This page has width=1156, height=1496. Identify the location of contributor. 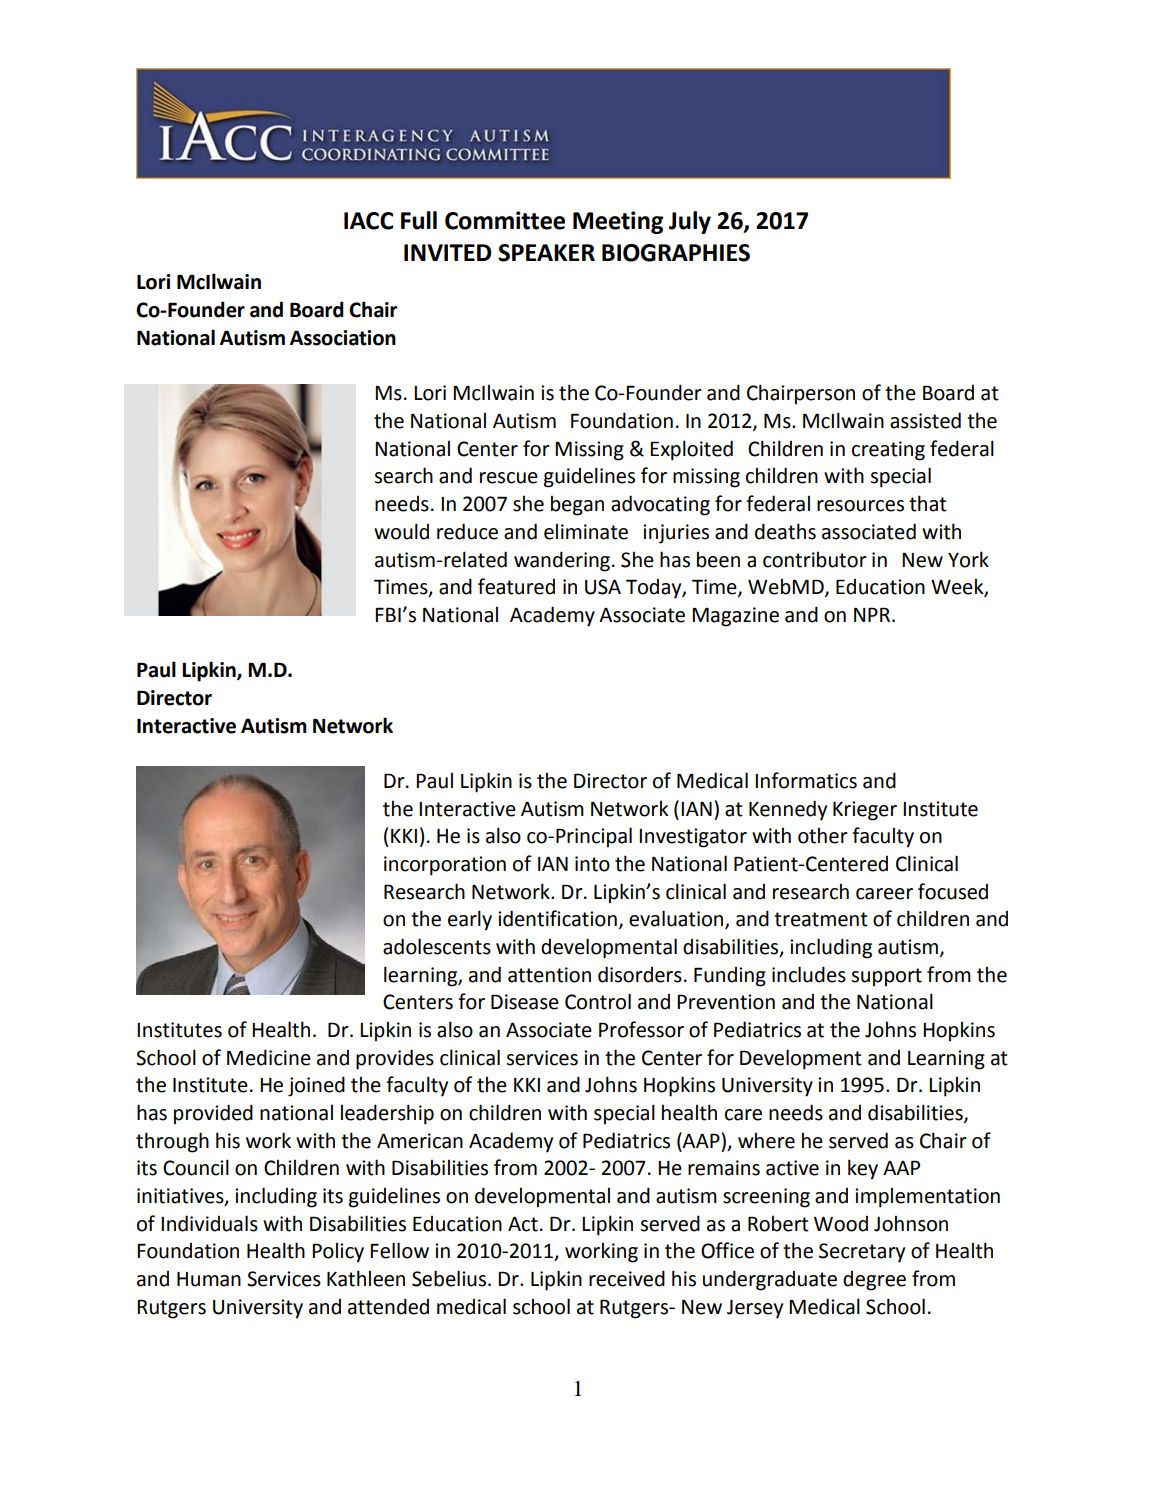
(815, 560).
